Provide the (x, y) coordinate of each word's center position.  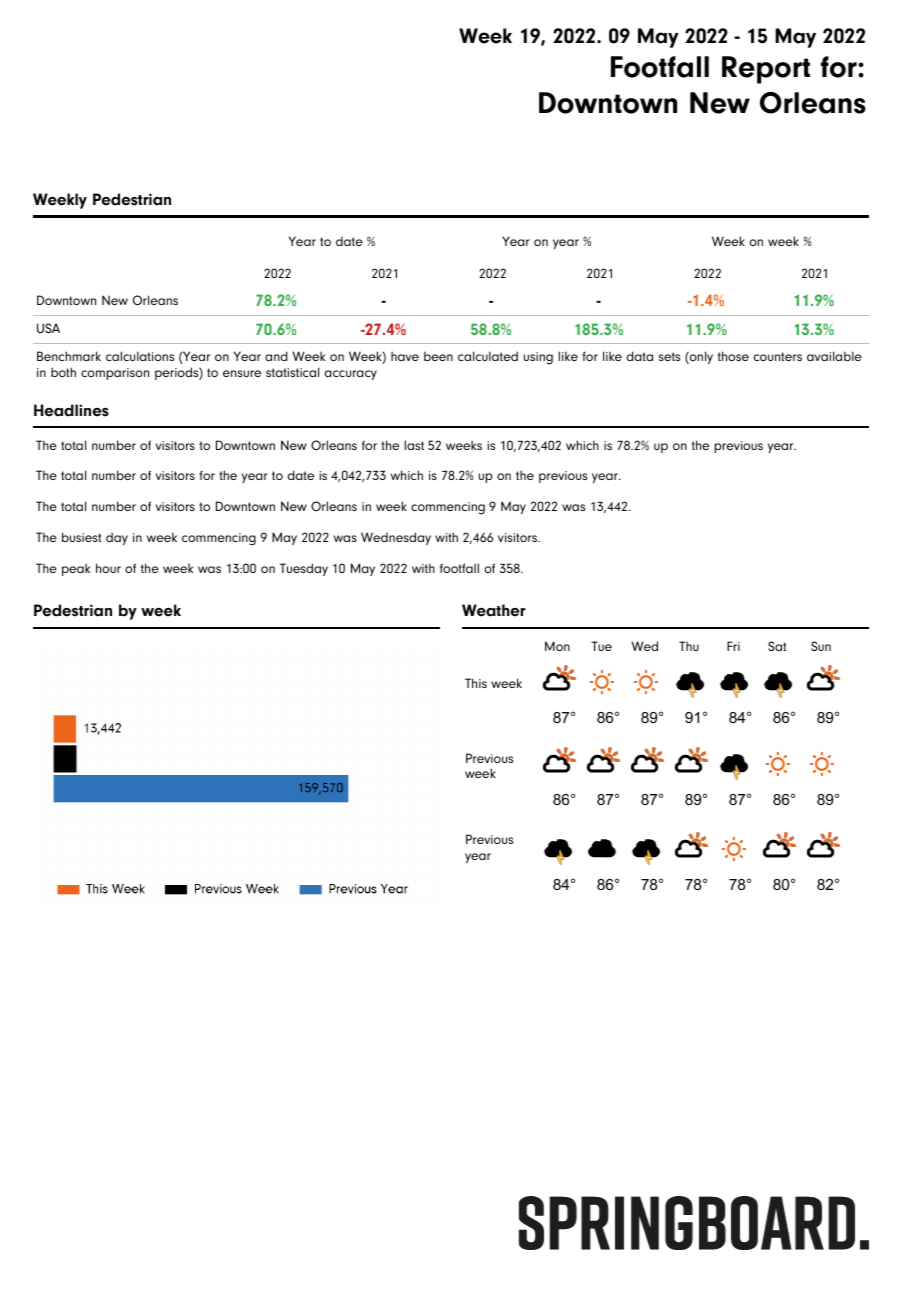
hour (108, 568)
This (476, 683)
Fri (733, 646)
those (733, 356)
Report (766, 70)
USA (48, 328)
